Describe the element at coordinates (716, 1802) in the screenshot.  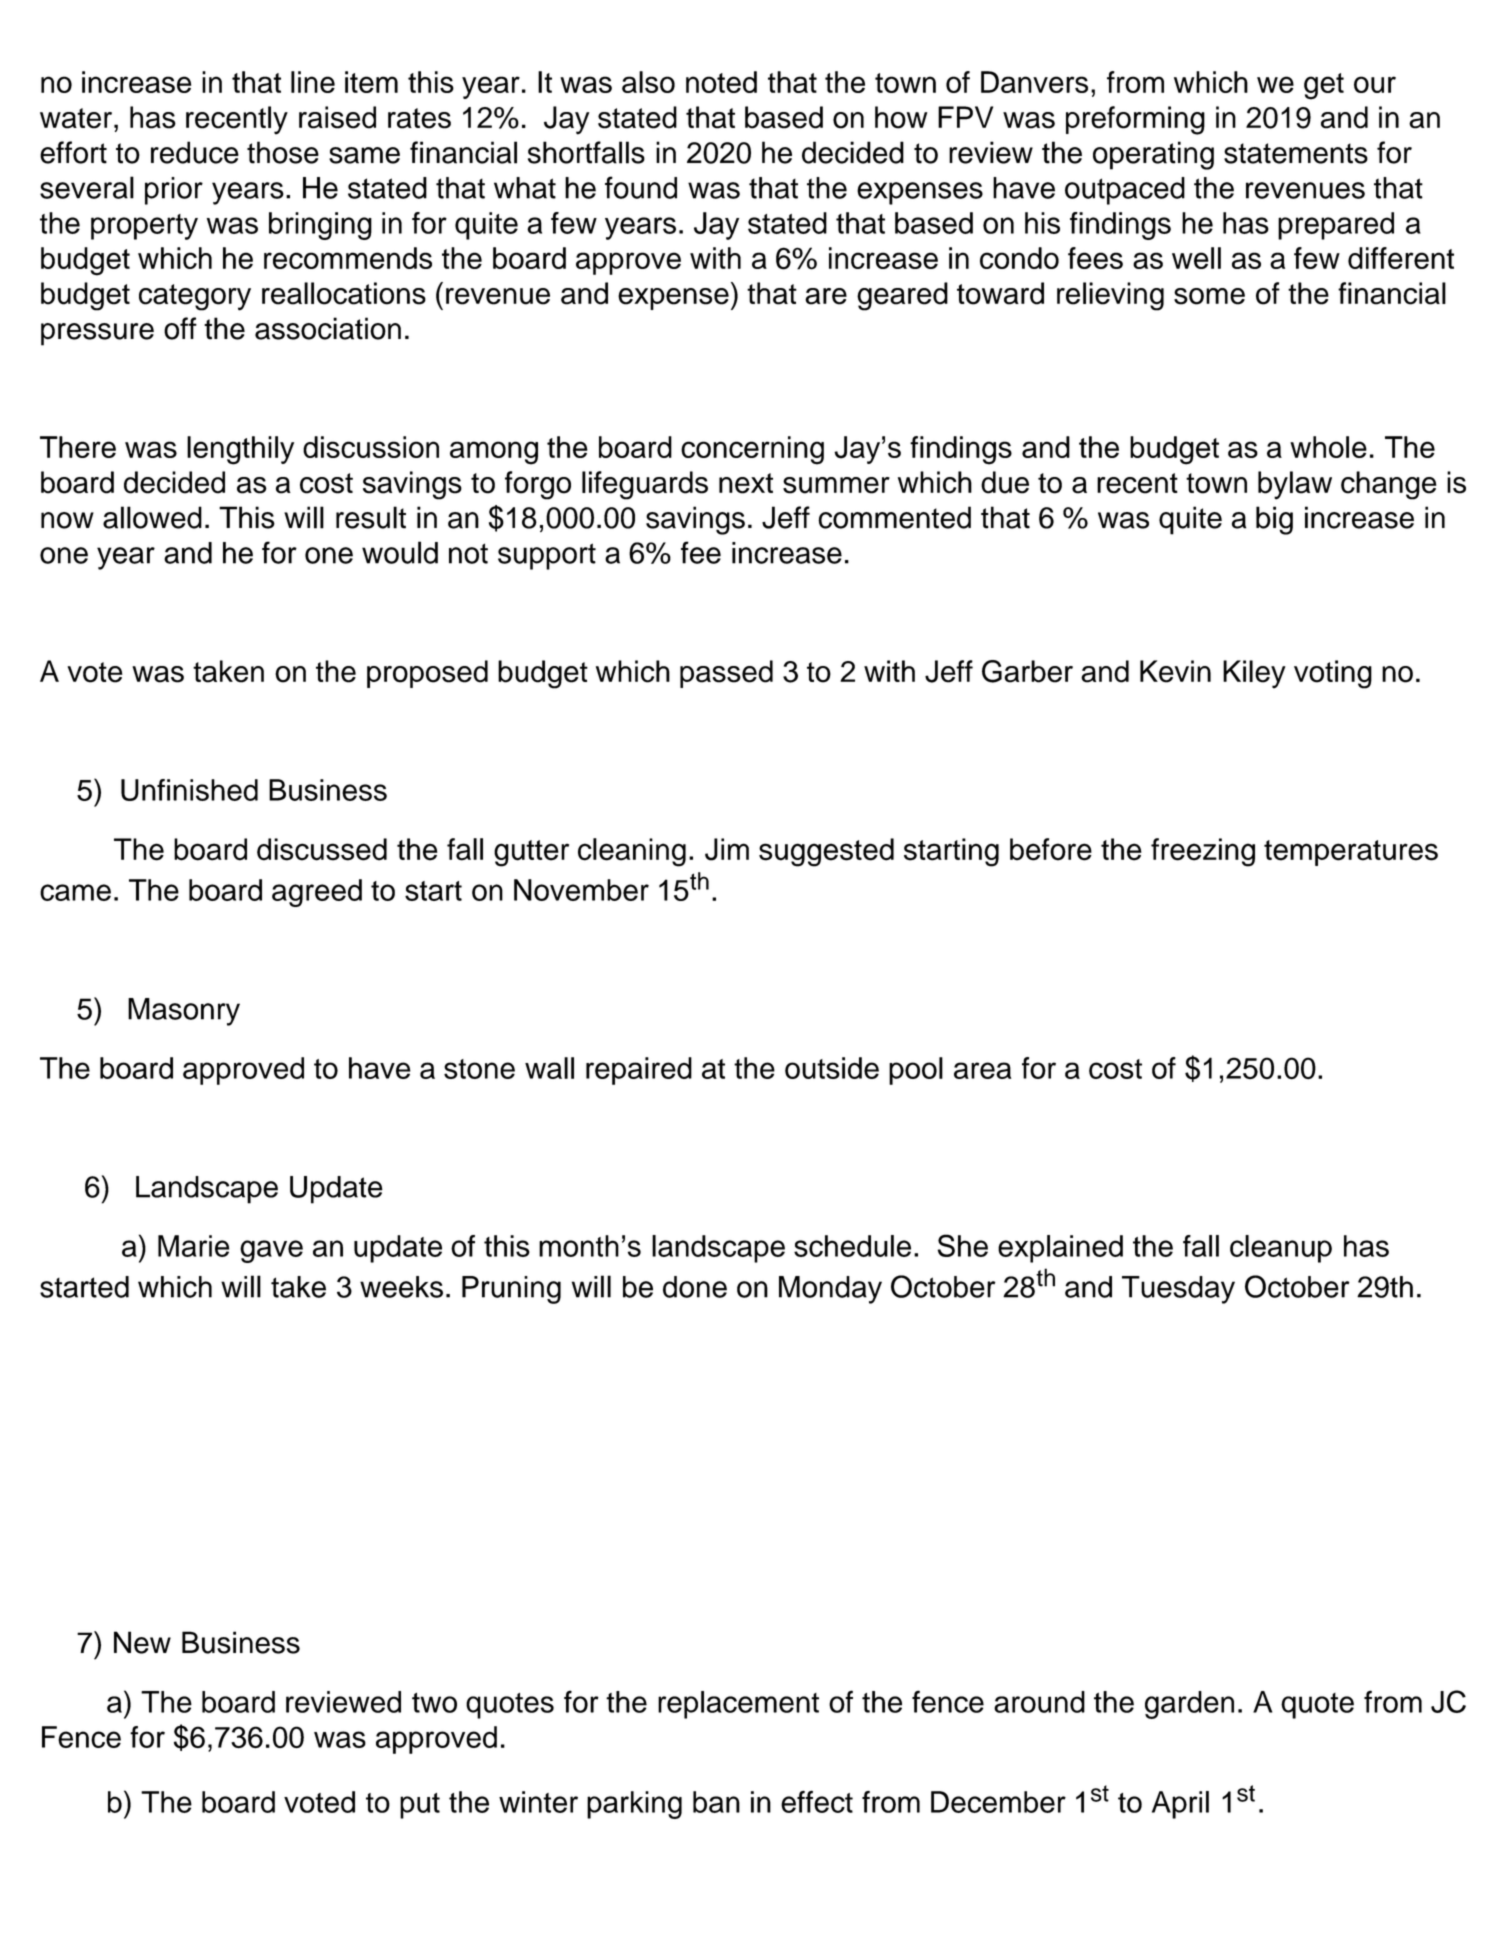
I see `ban` at that location.
